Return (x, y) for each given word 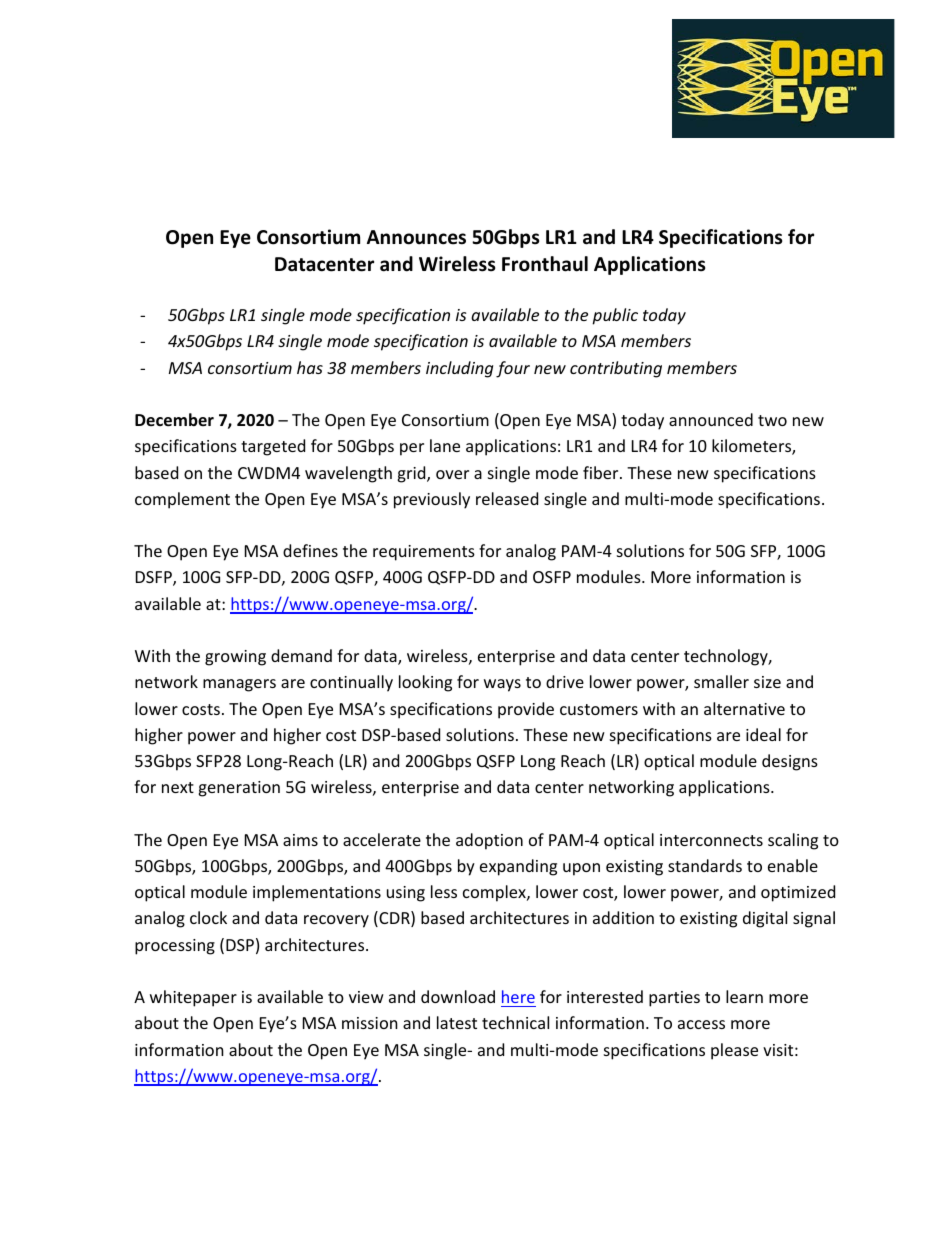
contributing (616, 369)
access (701, 1024)
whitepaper (193, 998)
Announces (416, 237)
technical (515, 1022)
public (615, 316)
